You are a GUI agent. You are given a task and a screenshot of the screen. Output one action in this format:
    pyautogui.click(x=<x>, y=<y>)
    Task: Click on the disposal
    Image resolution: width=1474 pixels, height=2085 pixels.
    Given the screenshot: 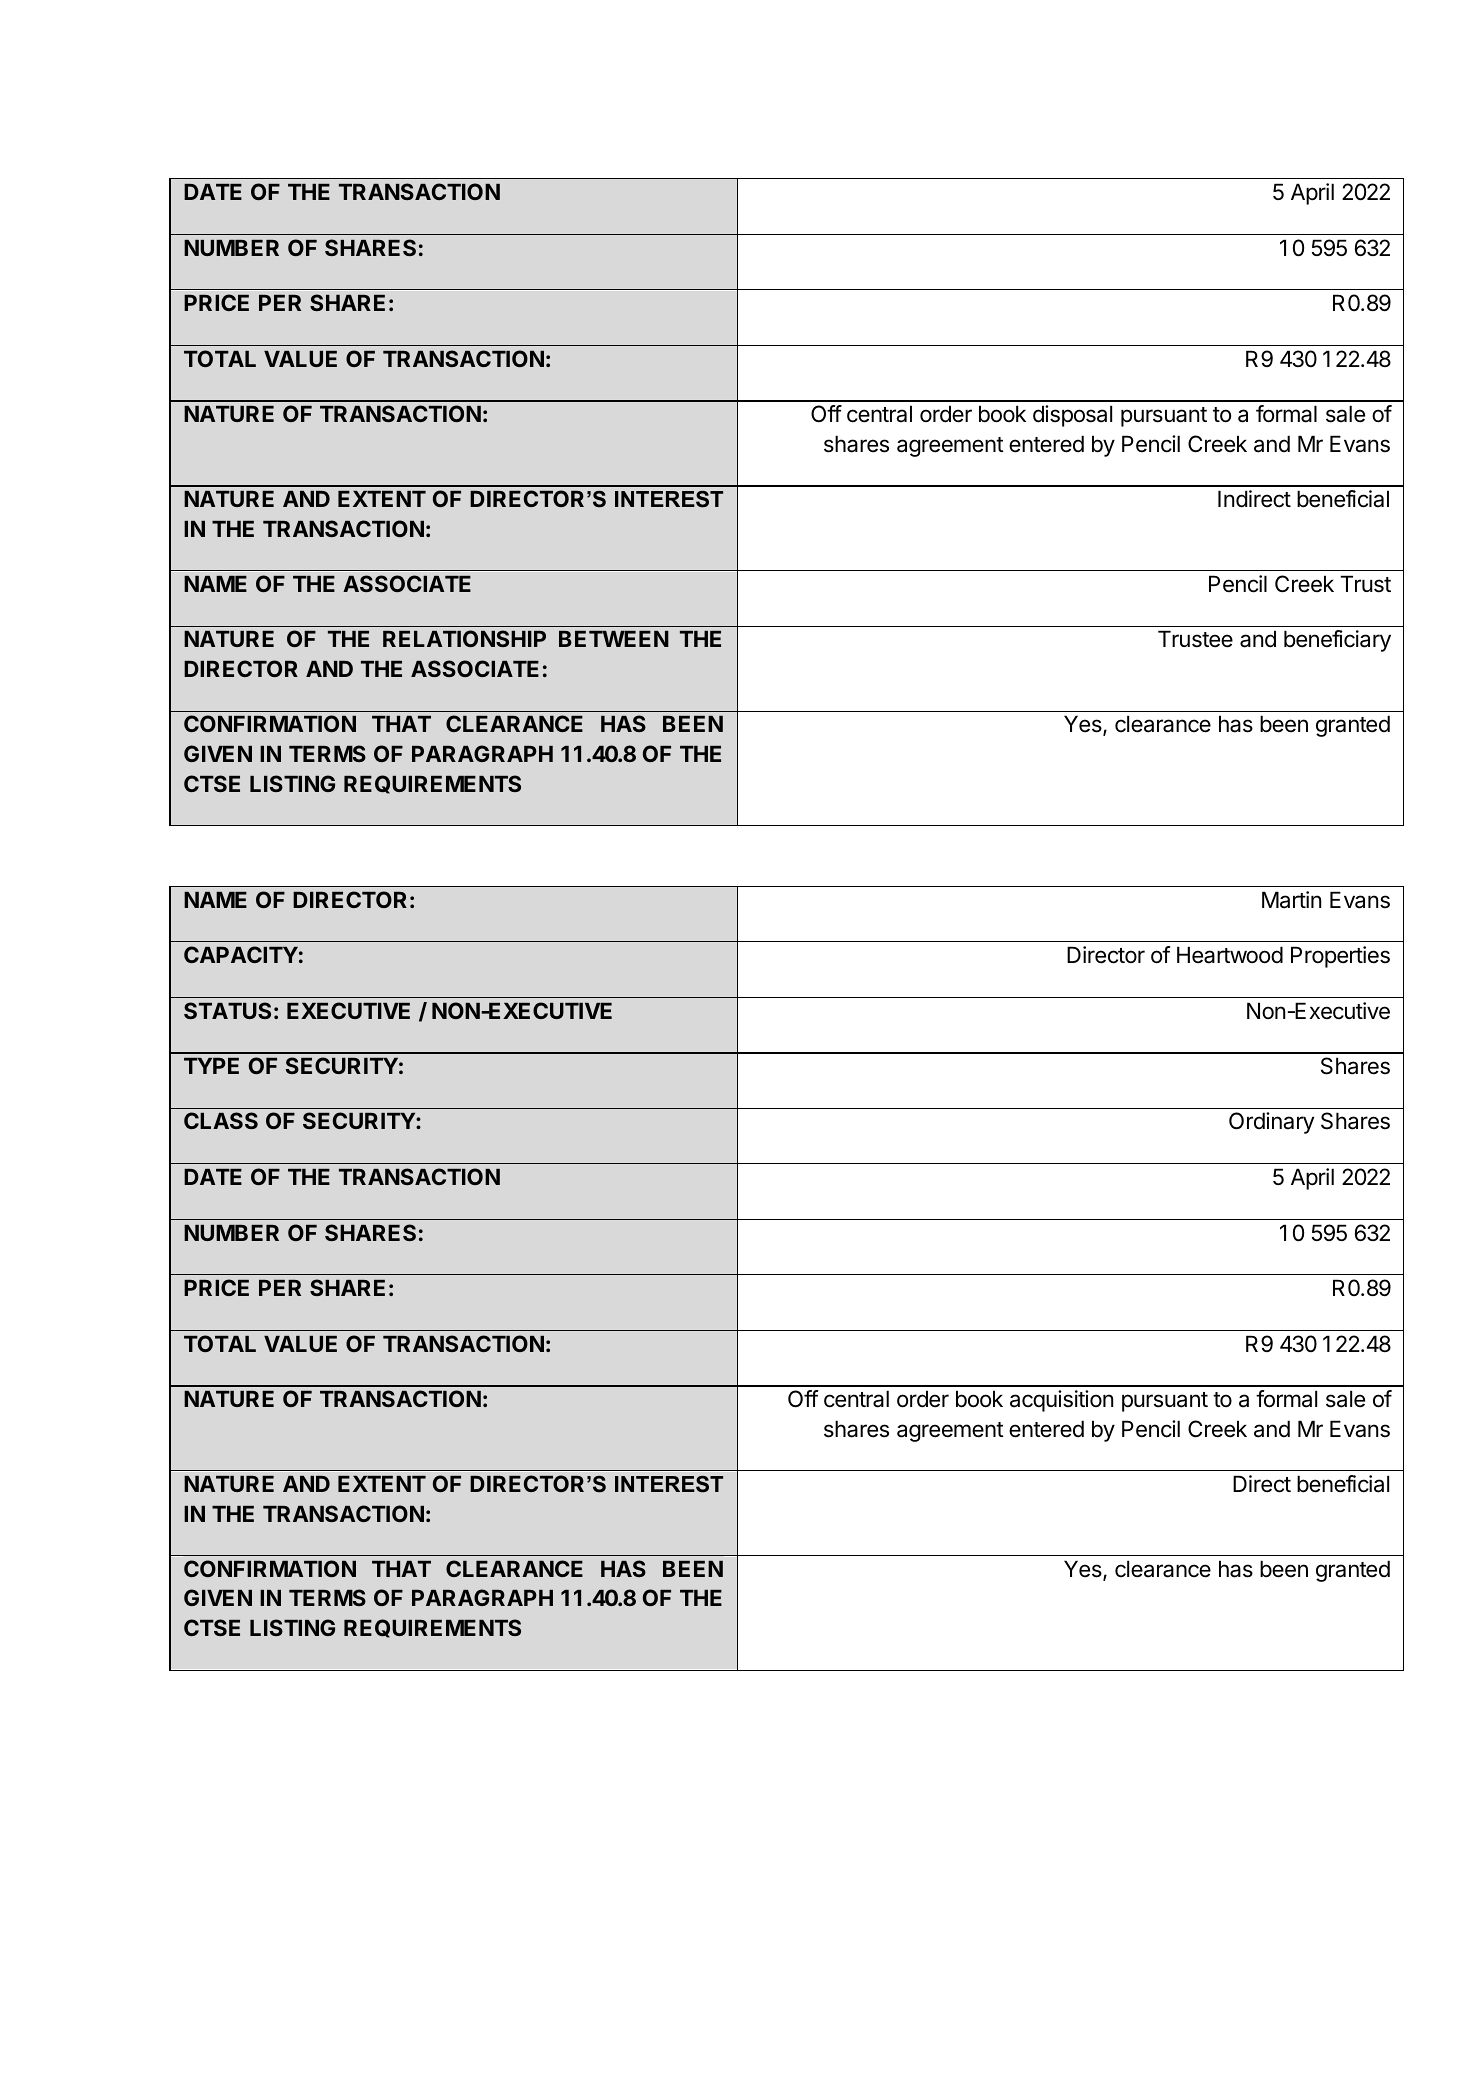 What is the action you would take?
    pyautogui.click(x=1072, y=416)
